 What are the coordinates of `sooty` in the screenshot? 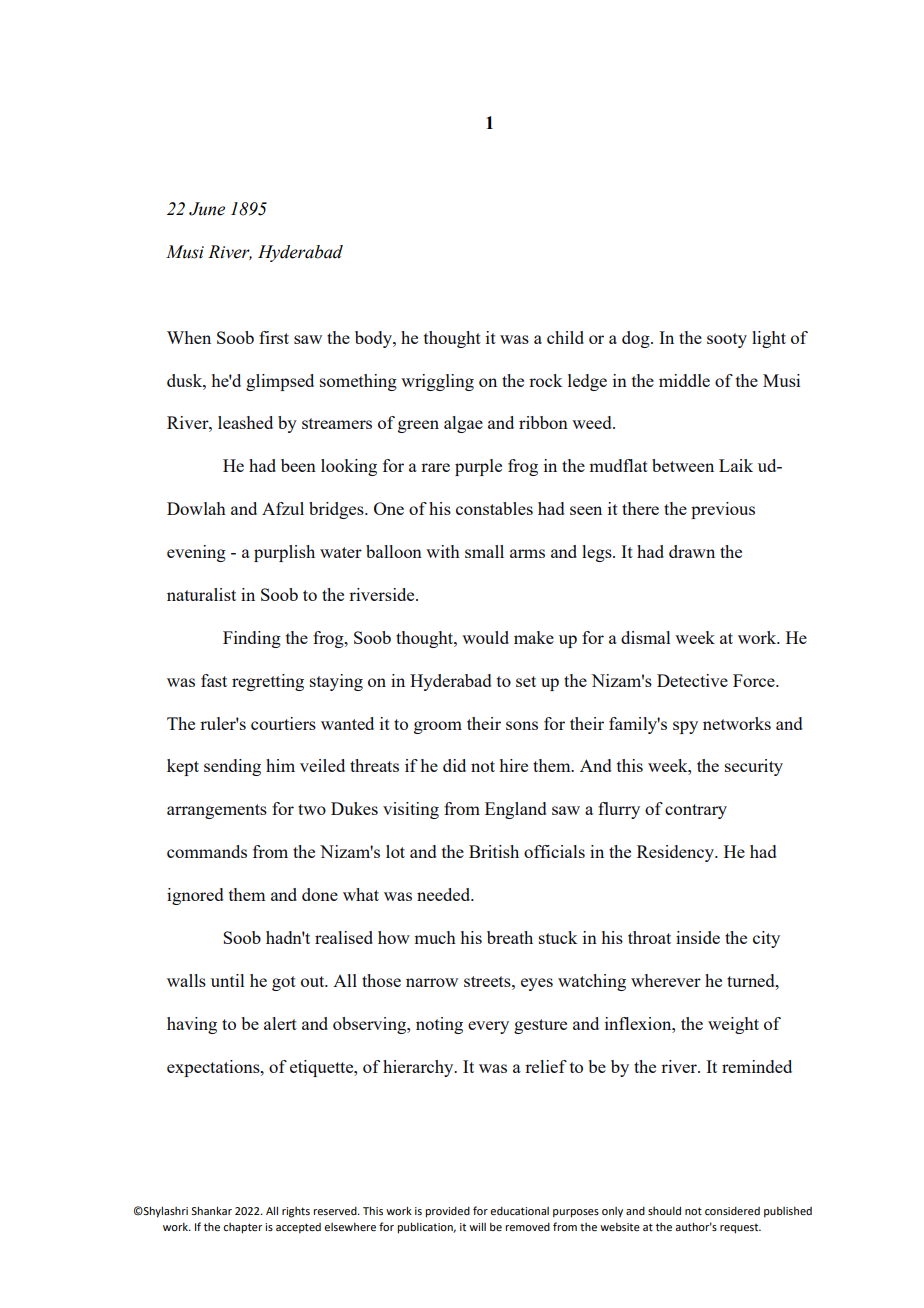 It's located at (727, 340).
